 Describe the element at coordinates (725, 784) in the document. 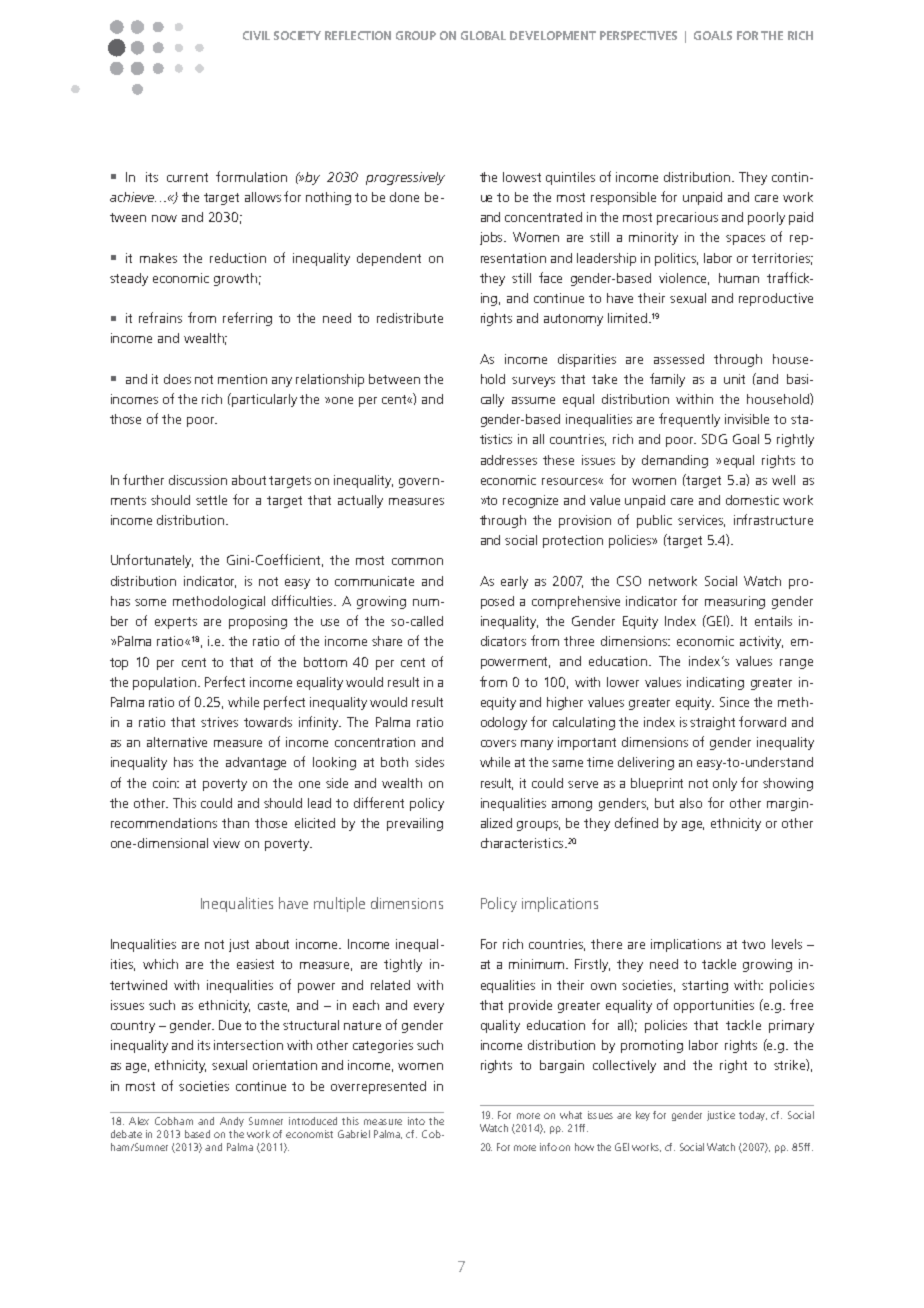

I see `only` at that location.
